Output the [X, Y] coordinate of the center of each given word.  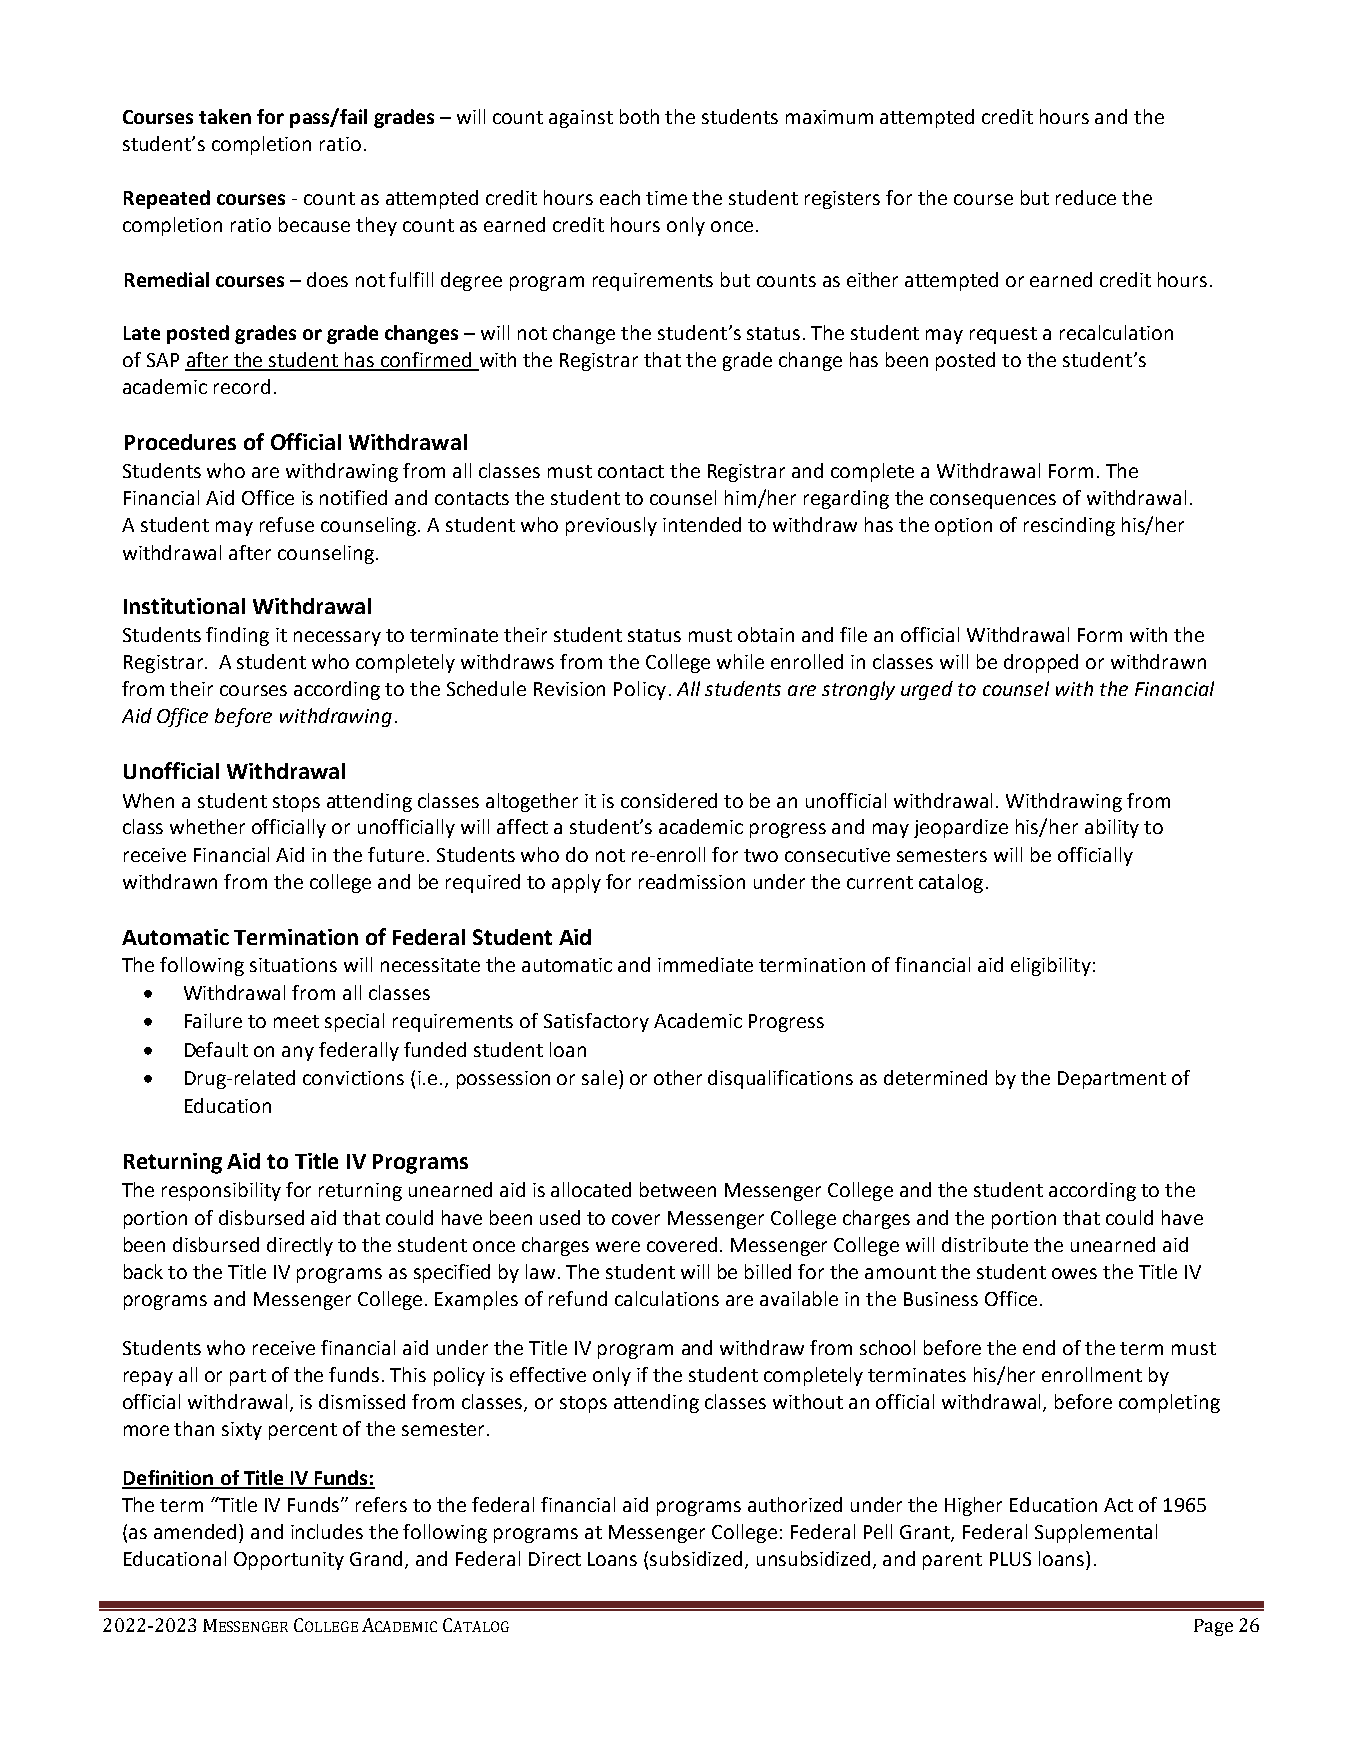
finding [237, 636]
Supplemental [1096, 1533]
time [666, 198]
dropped [1041, 663]
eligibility [1051, 966]
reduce [1086, 197]
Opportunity [289, 1561]
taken [225, 116]
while [740, 661]
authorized [795, 1504]
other [678, 1077]
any [298, 1053]
